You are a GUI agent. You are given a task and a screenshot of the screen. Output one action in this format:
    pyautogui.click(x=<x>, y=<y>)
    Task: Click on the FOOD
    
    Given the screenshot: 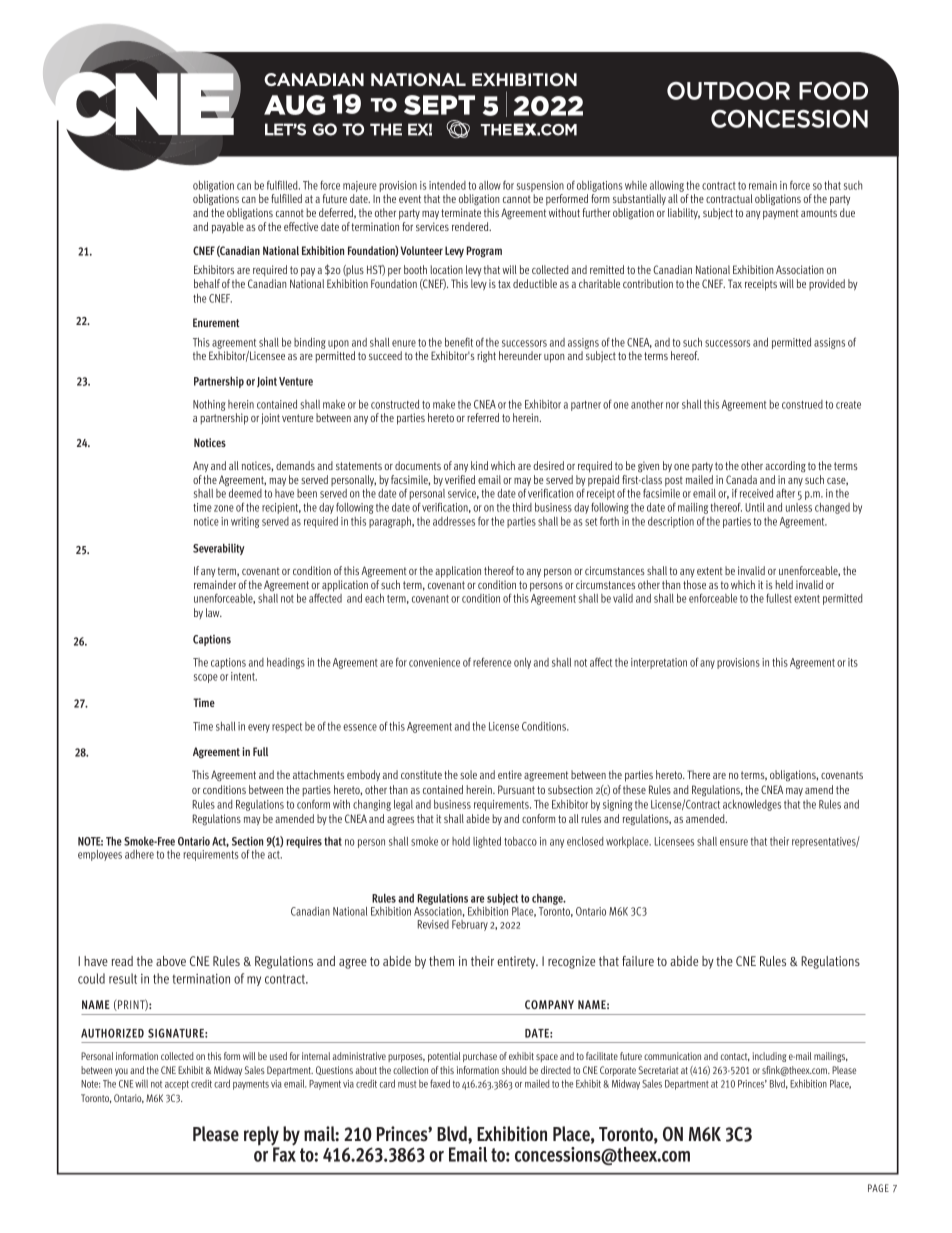 What is the action you would take?
    pyautogui.click(x=833, y=91)
